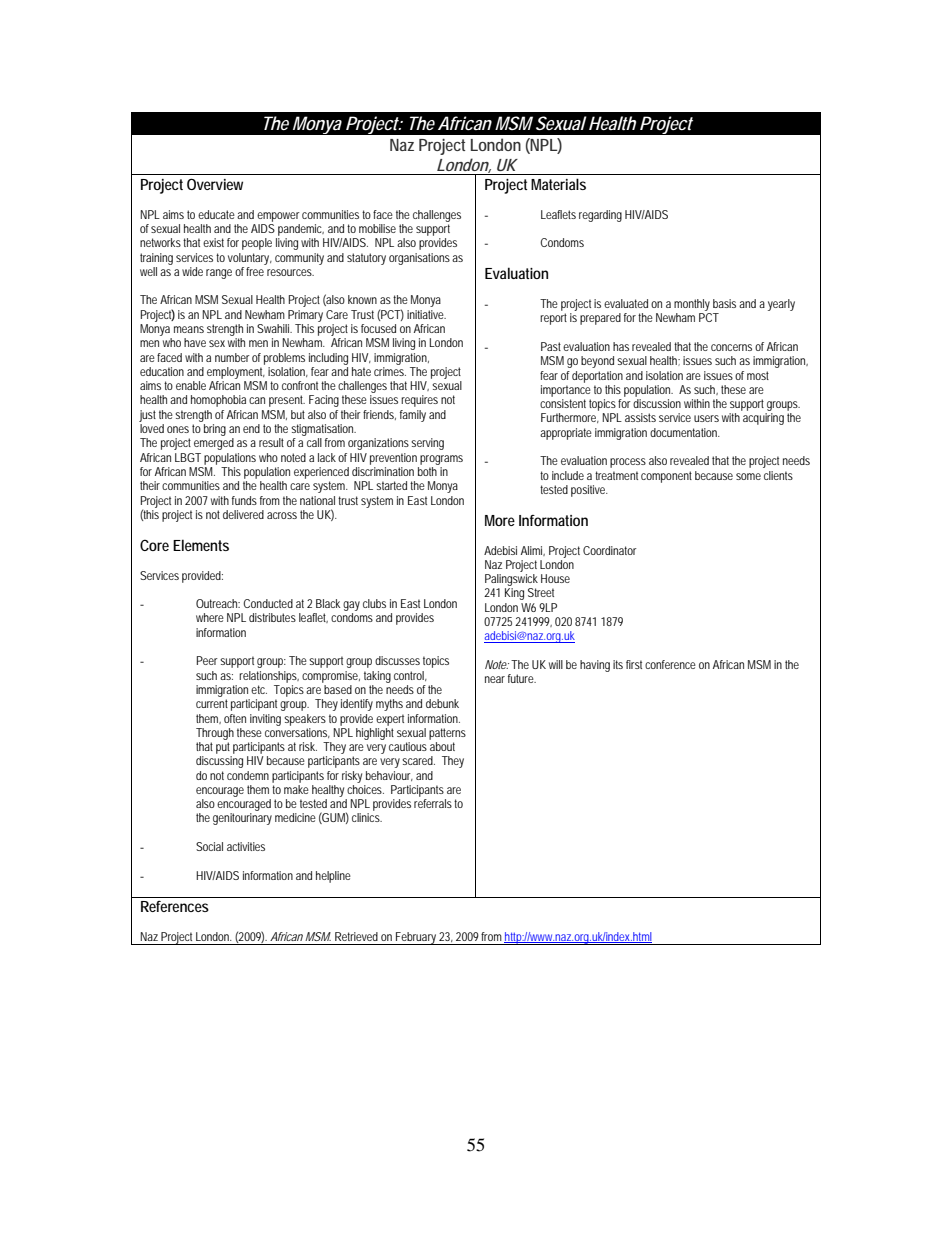 The width and height of the document is (952, 1233). Describe the element at coordinates (495, 679) in the document. I see `near` at that location.
